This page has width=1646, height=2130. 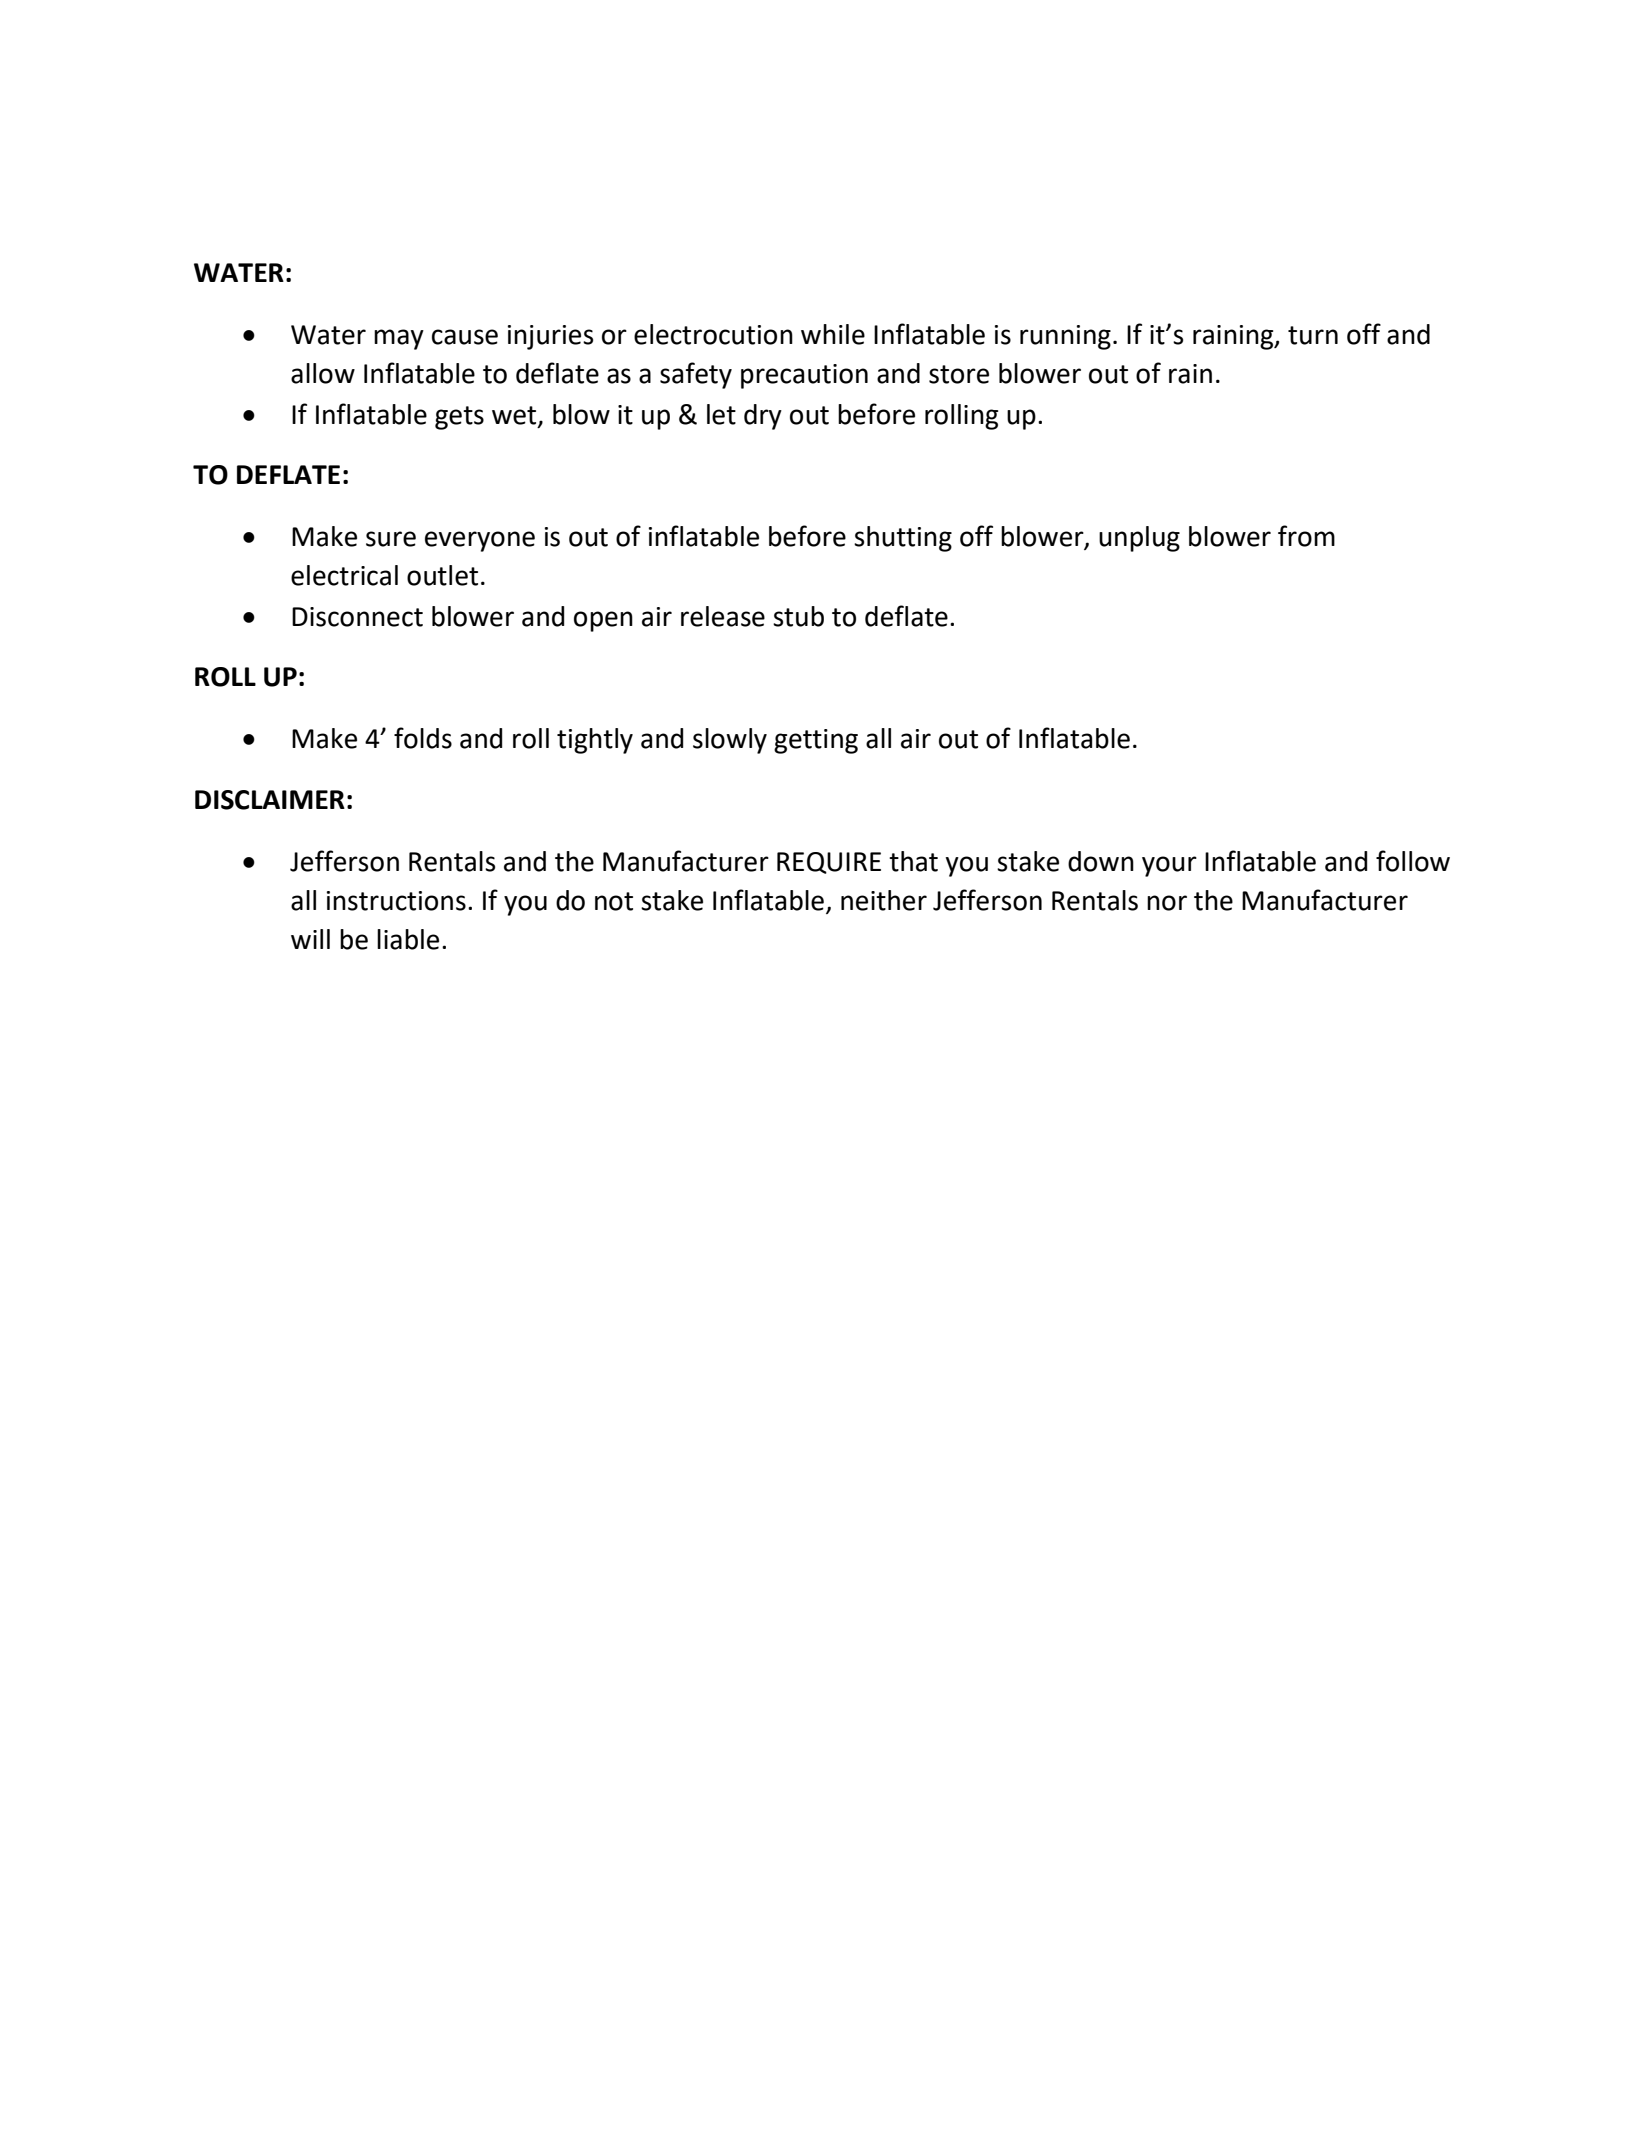 What do you see at coordinates (423, 738) in the page?
I see `folds` at bounding box center [423, 738].
